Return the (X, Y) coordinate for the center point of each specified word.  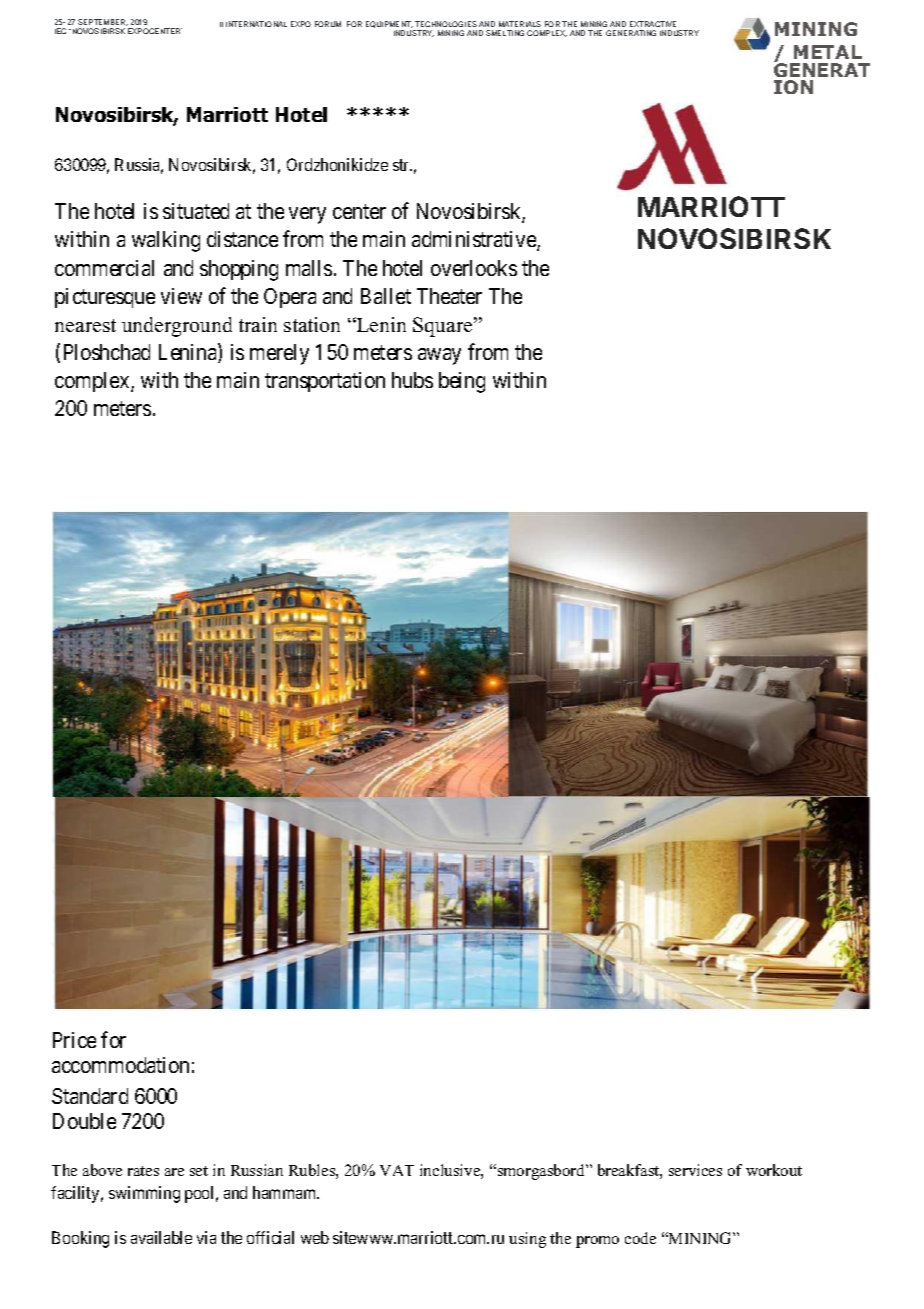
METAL (828, 52)
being (462, 382)
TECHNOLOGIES (446, 24)
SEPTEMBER (103, 22)
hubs (412, 380)
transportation (325, 382)
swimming (144, 1194)
